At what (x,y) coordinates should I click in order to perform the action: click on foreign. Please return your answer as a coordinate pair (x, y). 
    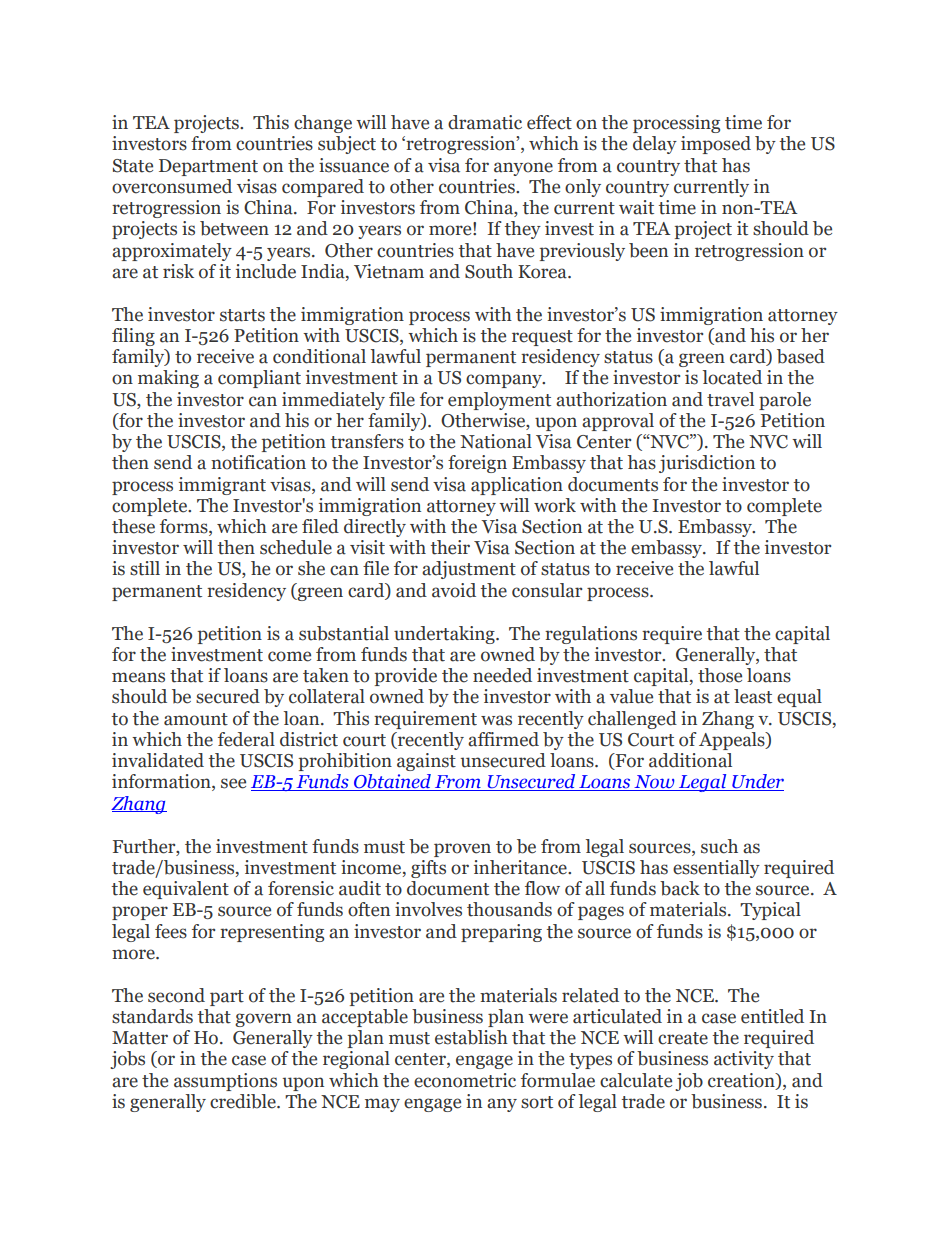
    Looking at the image, I should click on (477, 464).
